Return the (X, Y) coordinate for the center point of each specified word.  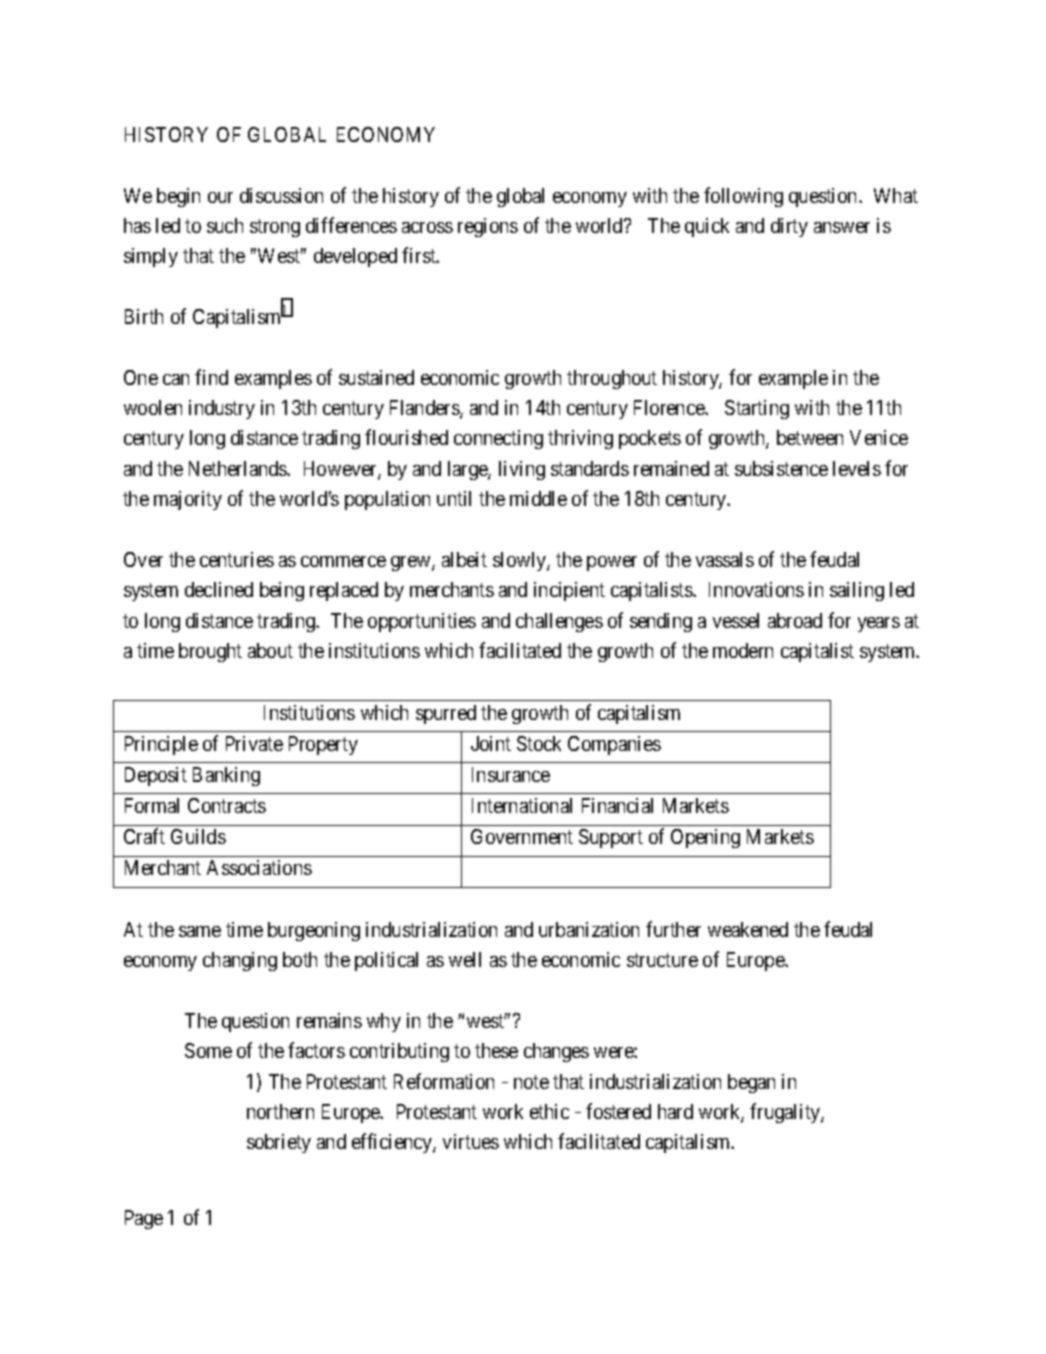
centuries (237, 559)
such (225, 225)
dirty (789, 227)
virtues (471, 1141)
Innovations (756, 589)
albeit (464, 559)
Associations (259, 867)
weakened (748, 929)
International (522, 805)
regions (488, 227)
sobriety (279, 1143)
